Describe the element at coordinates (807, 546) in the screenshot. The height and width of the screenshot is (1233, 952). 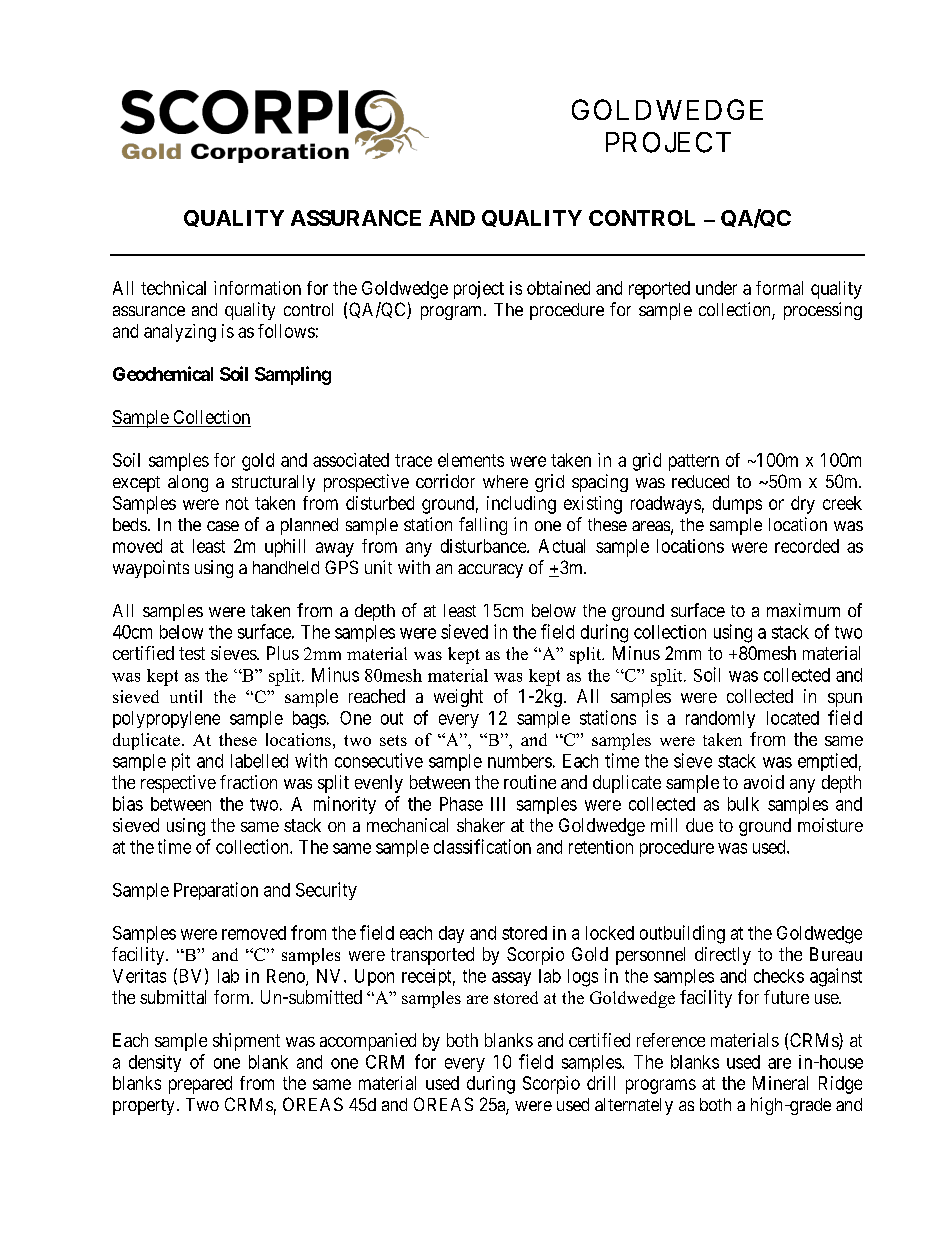
I see `recorded` at that location.
